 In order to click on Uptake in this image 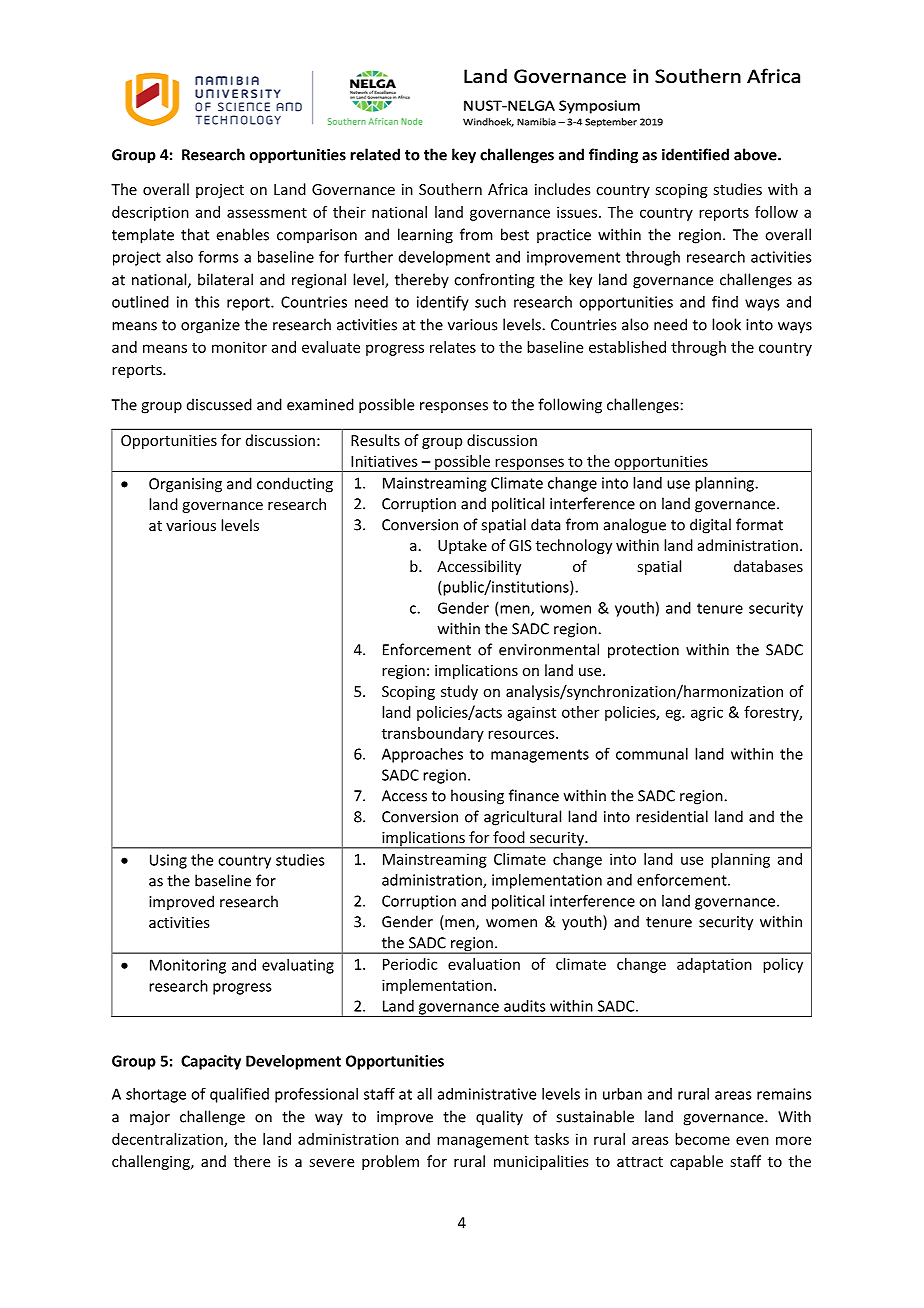, I will do `click(462, 546)`.
